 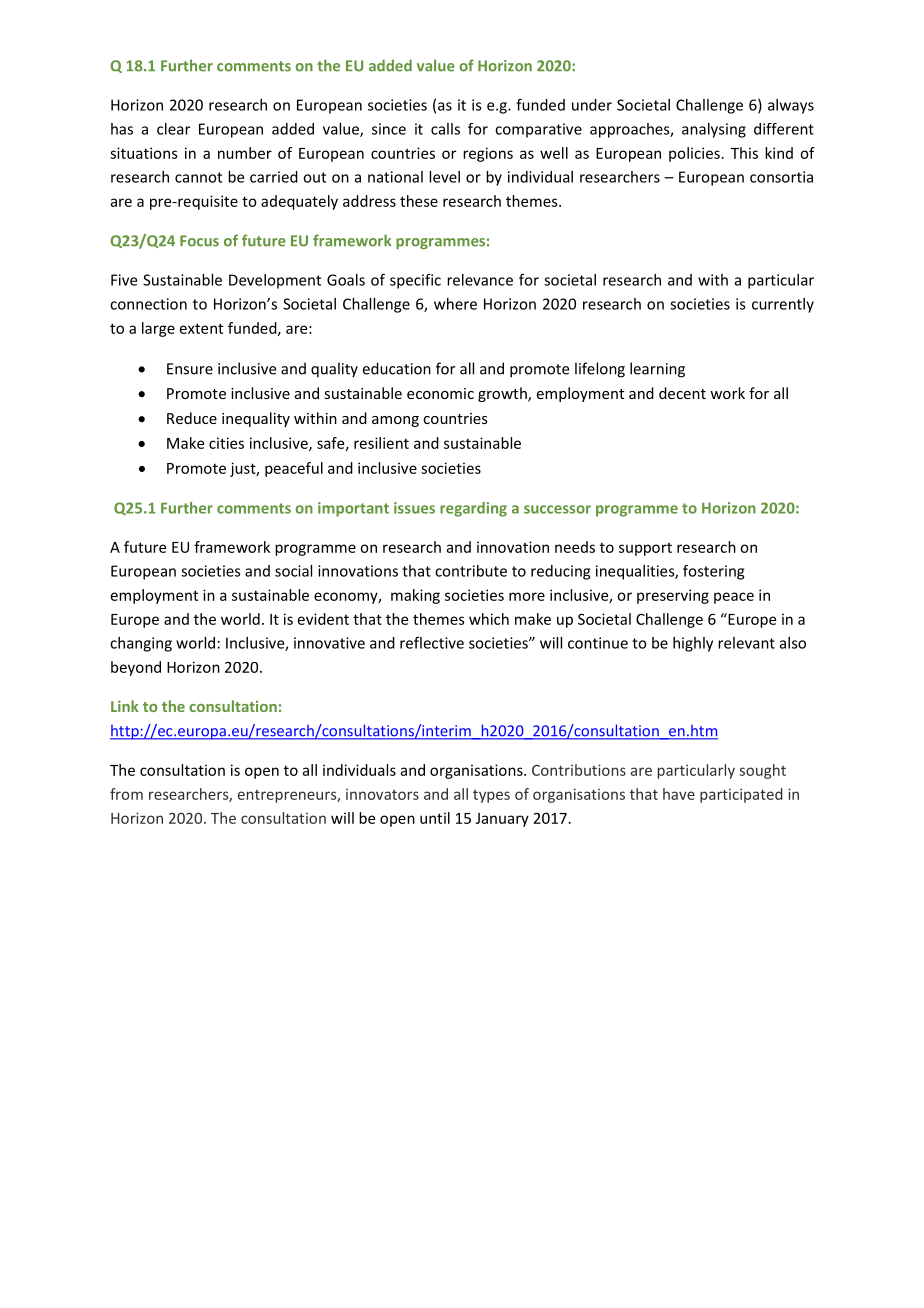 I want to click on learning, so click(x=657, y=370).
